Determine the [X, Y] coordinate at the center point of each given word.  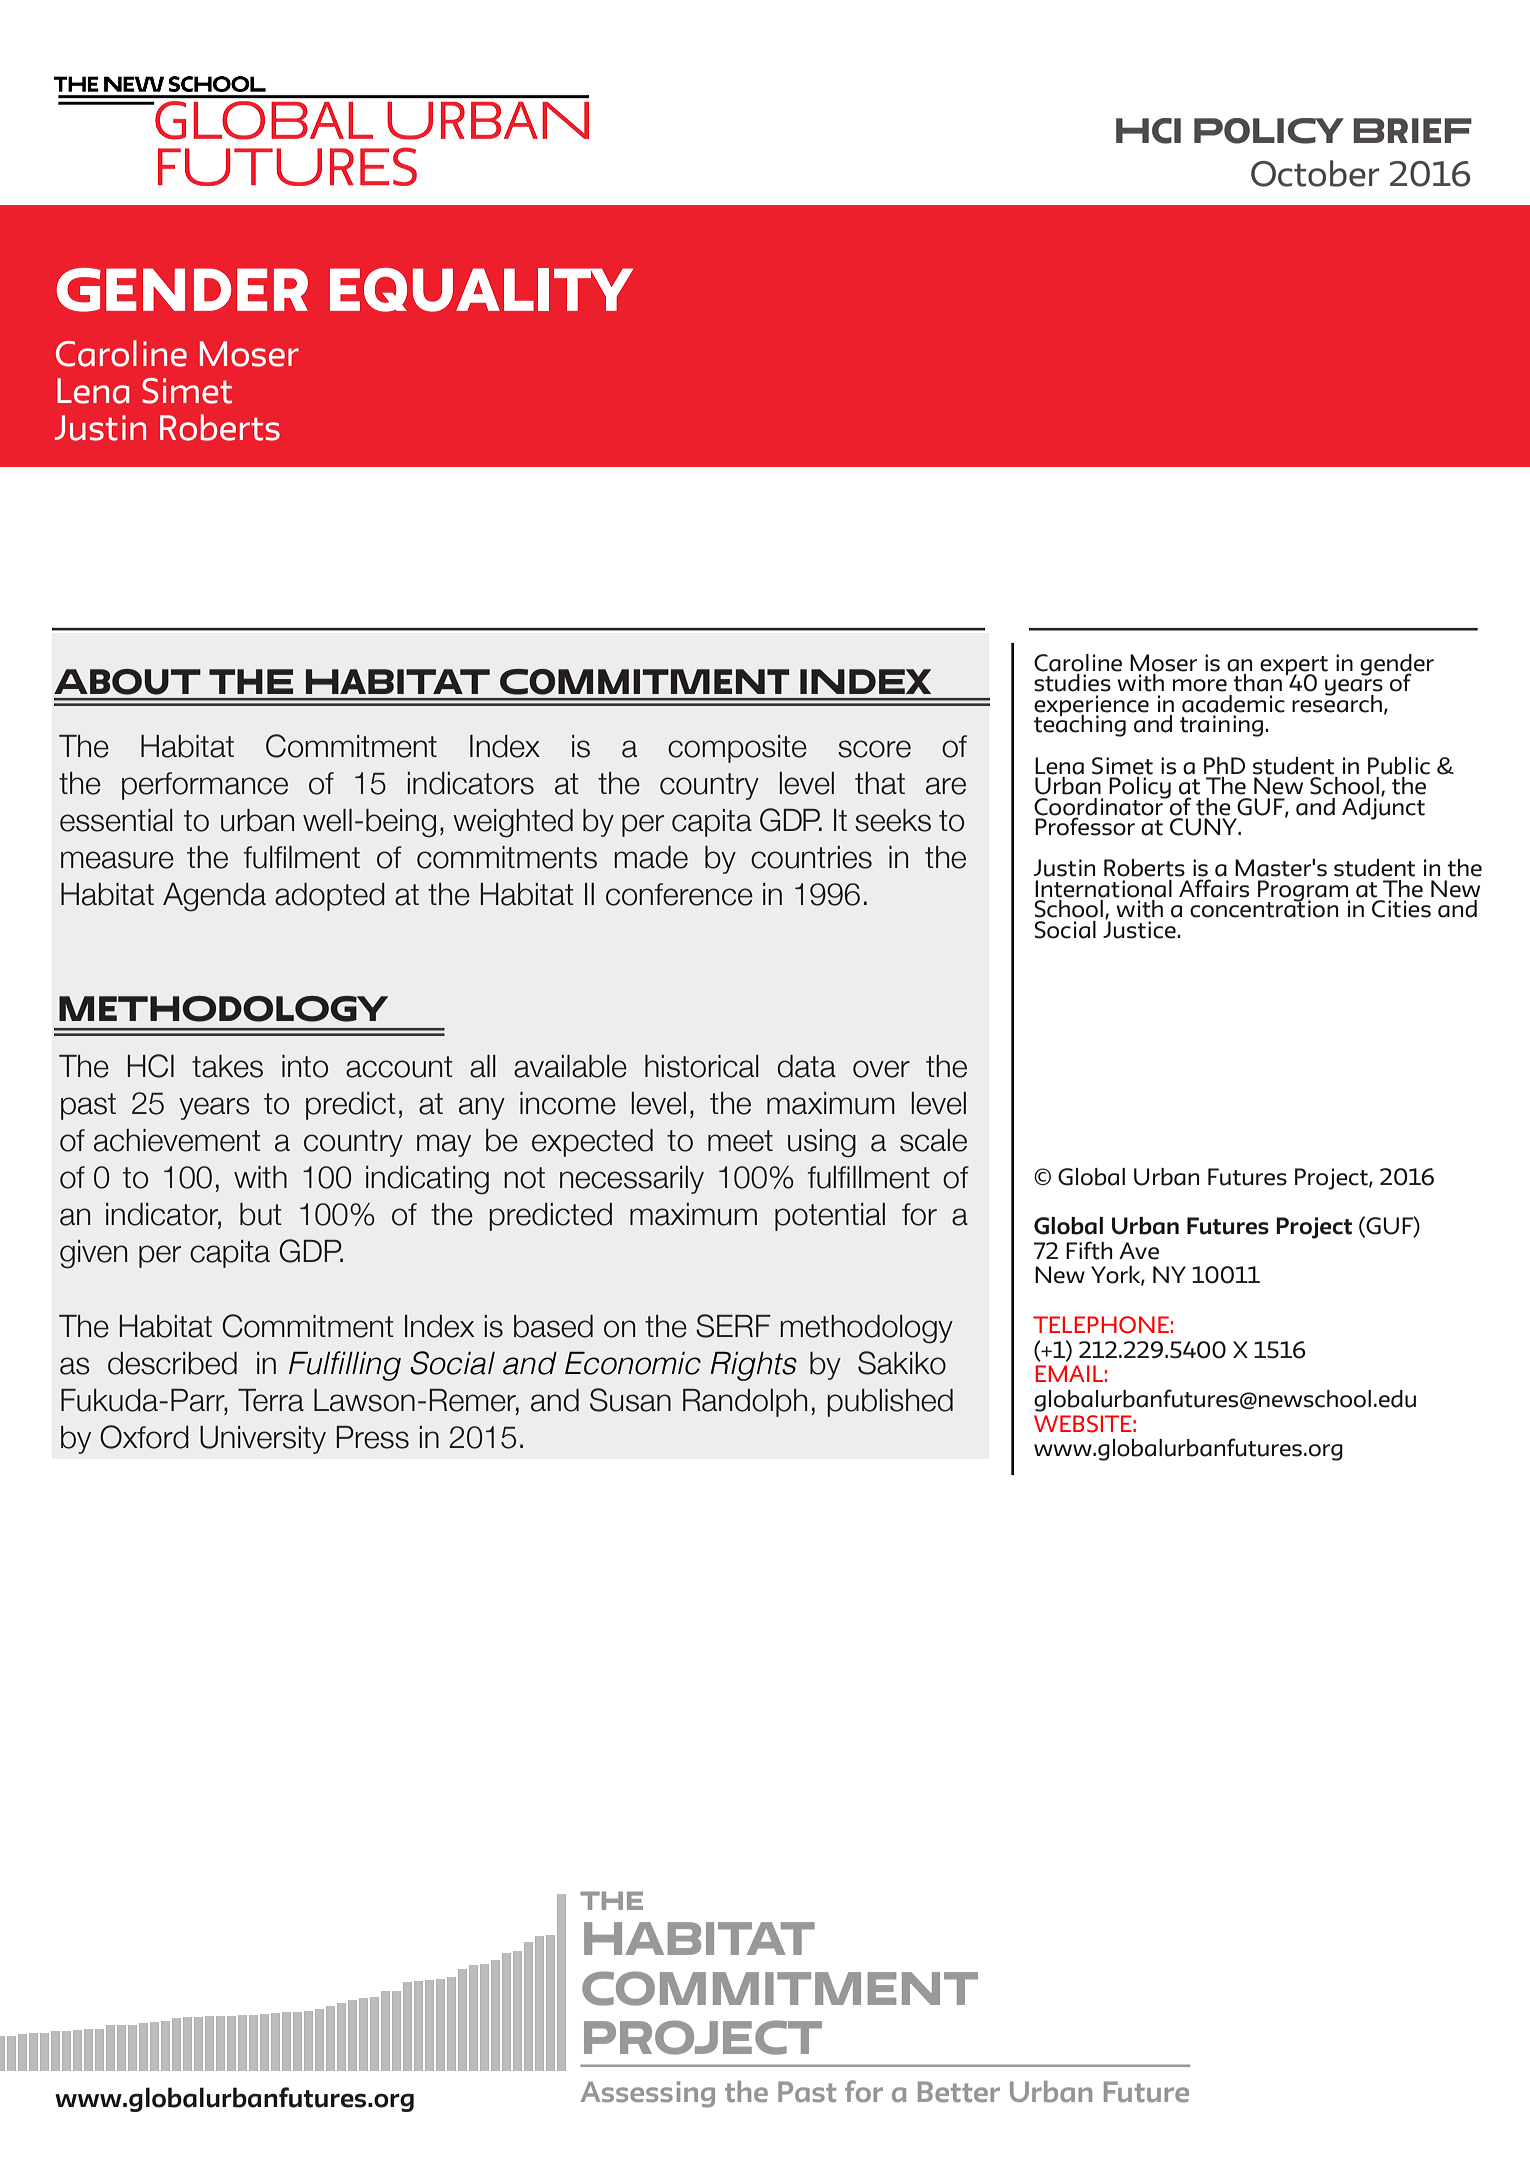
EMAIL [1069, 1373]
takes [227, 1066]
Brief [1412, 130]
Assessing [648, 2094]
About [127, 682]
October [1315, 173]
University [263, 1440]
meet [740, 1141]
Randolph [745, 1403]
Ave [1139, 1251]
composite [737, 749]
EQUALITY [481, 290]
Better [959, 2091]
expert [1294, 666]
